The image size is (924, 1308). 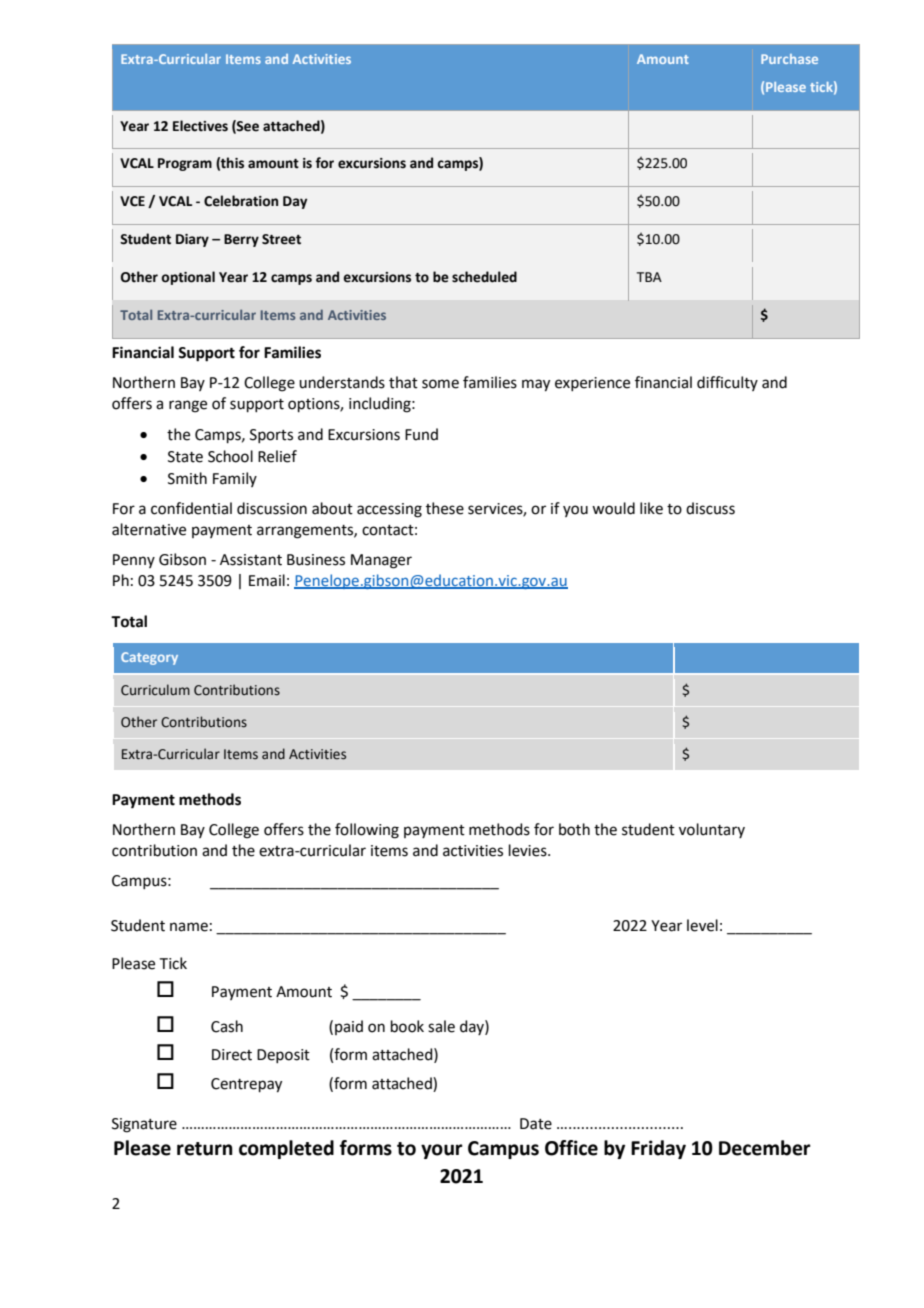 What do you see at coordinates (789, 59) in the page?
I see `Purchase` at bounding box center [789, 59].
